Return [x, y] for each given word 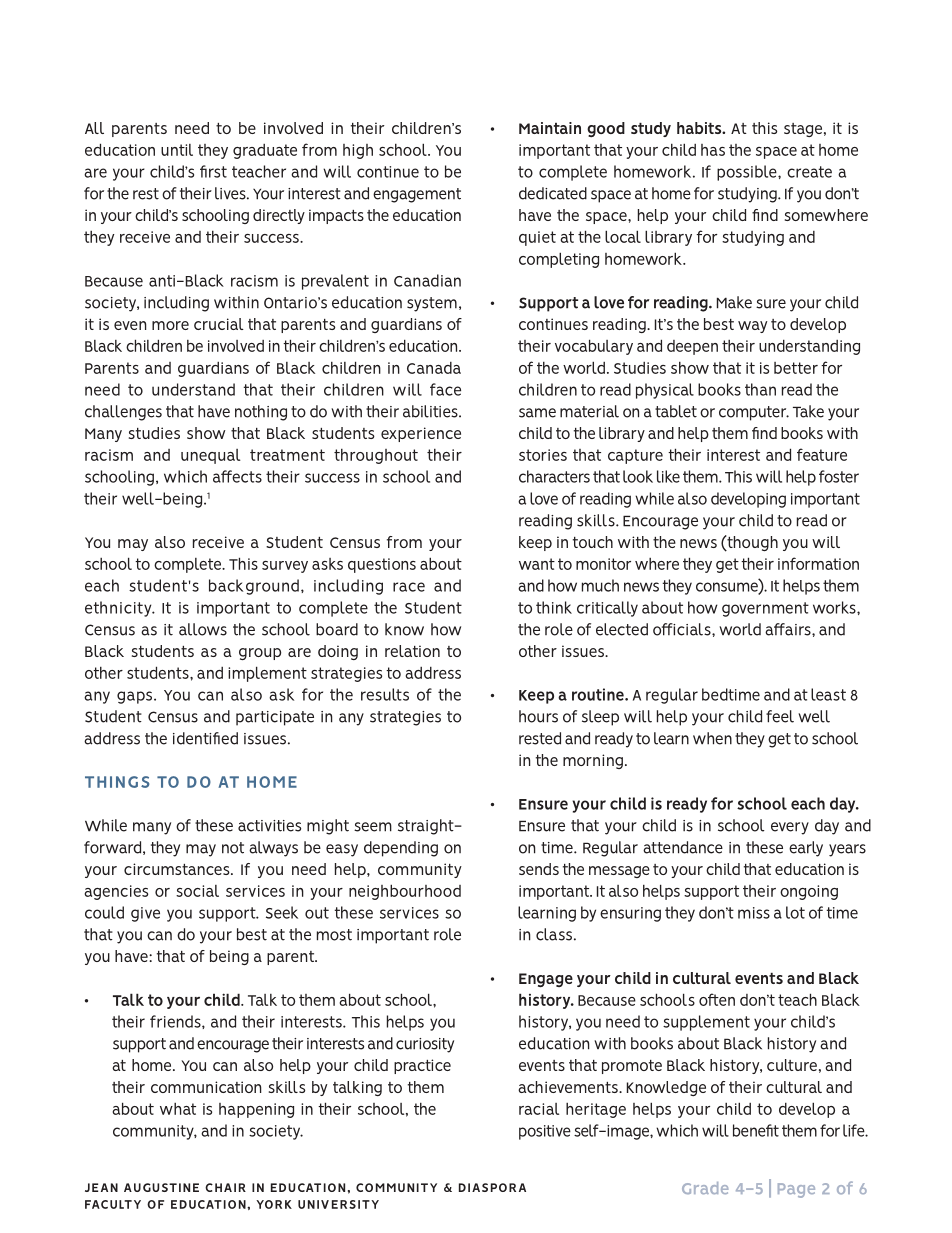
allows [203, 629]
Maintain [550, 128]
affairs [789, 629]
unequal [211, 456]
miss [754, 913]
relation [412, 651]
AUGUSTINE [161, 1187]
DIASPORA [492, 1187]
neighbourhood [405, 892]
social [197, 891]
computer [754, 413]
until [177, 150]
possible [748, 173]
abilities [431, 411]
